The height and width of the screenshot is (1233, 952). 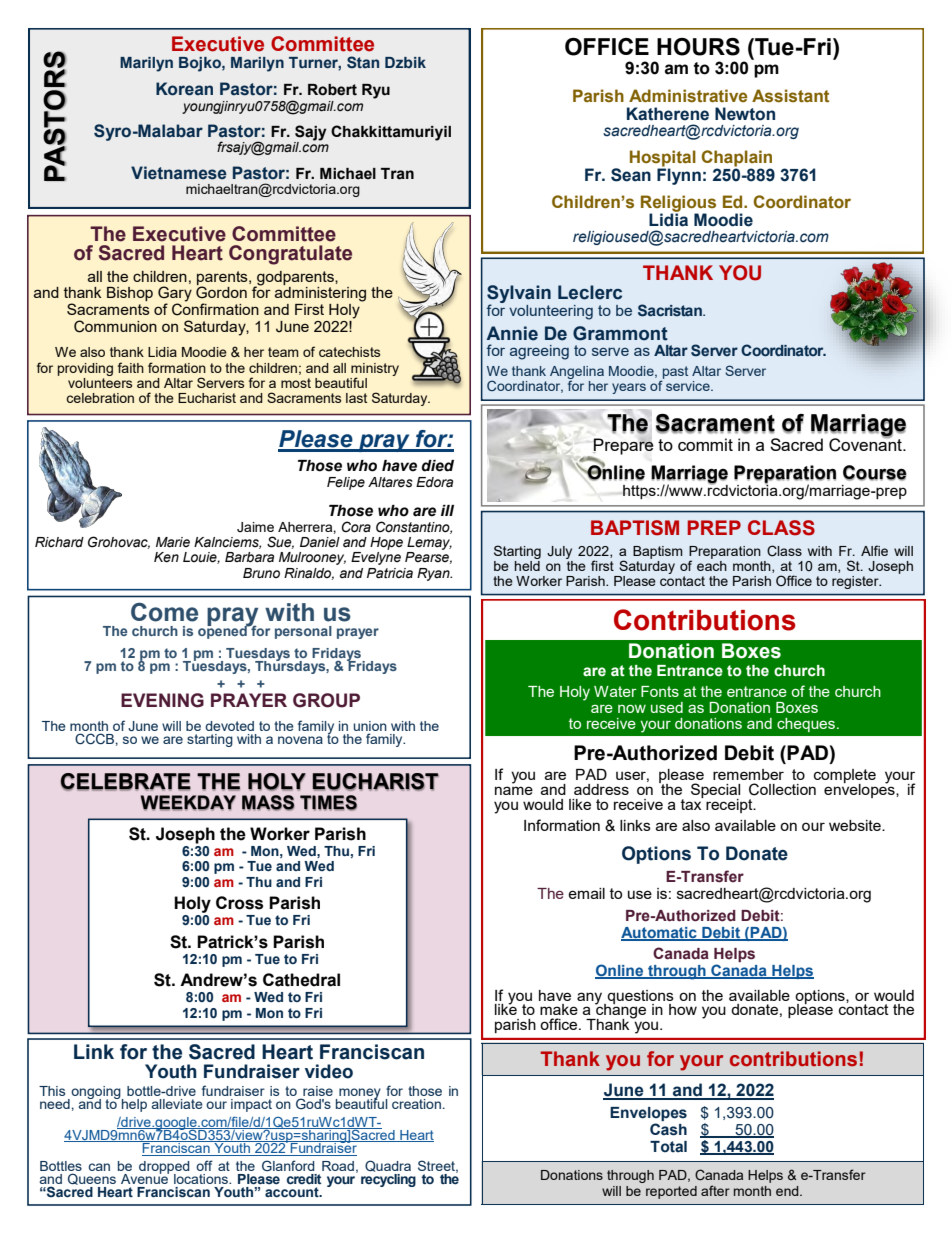 I want to click on dropped, so click(x=164, y=1168).
